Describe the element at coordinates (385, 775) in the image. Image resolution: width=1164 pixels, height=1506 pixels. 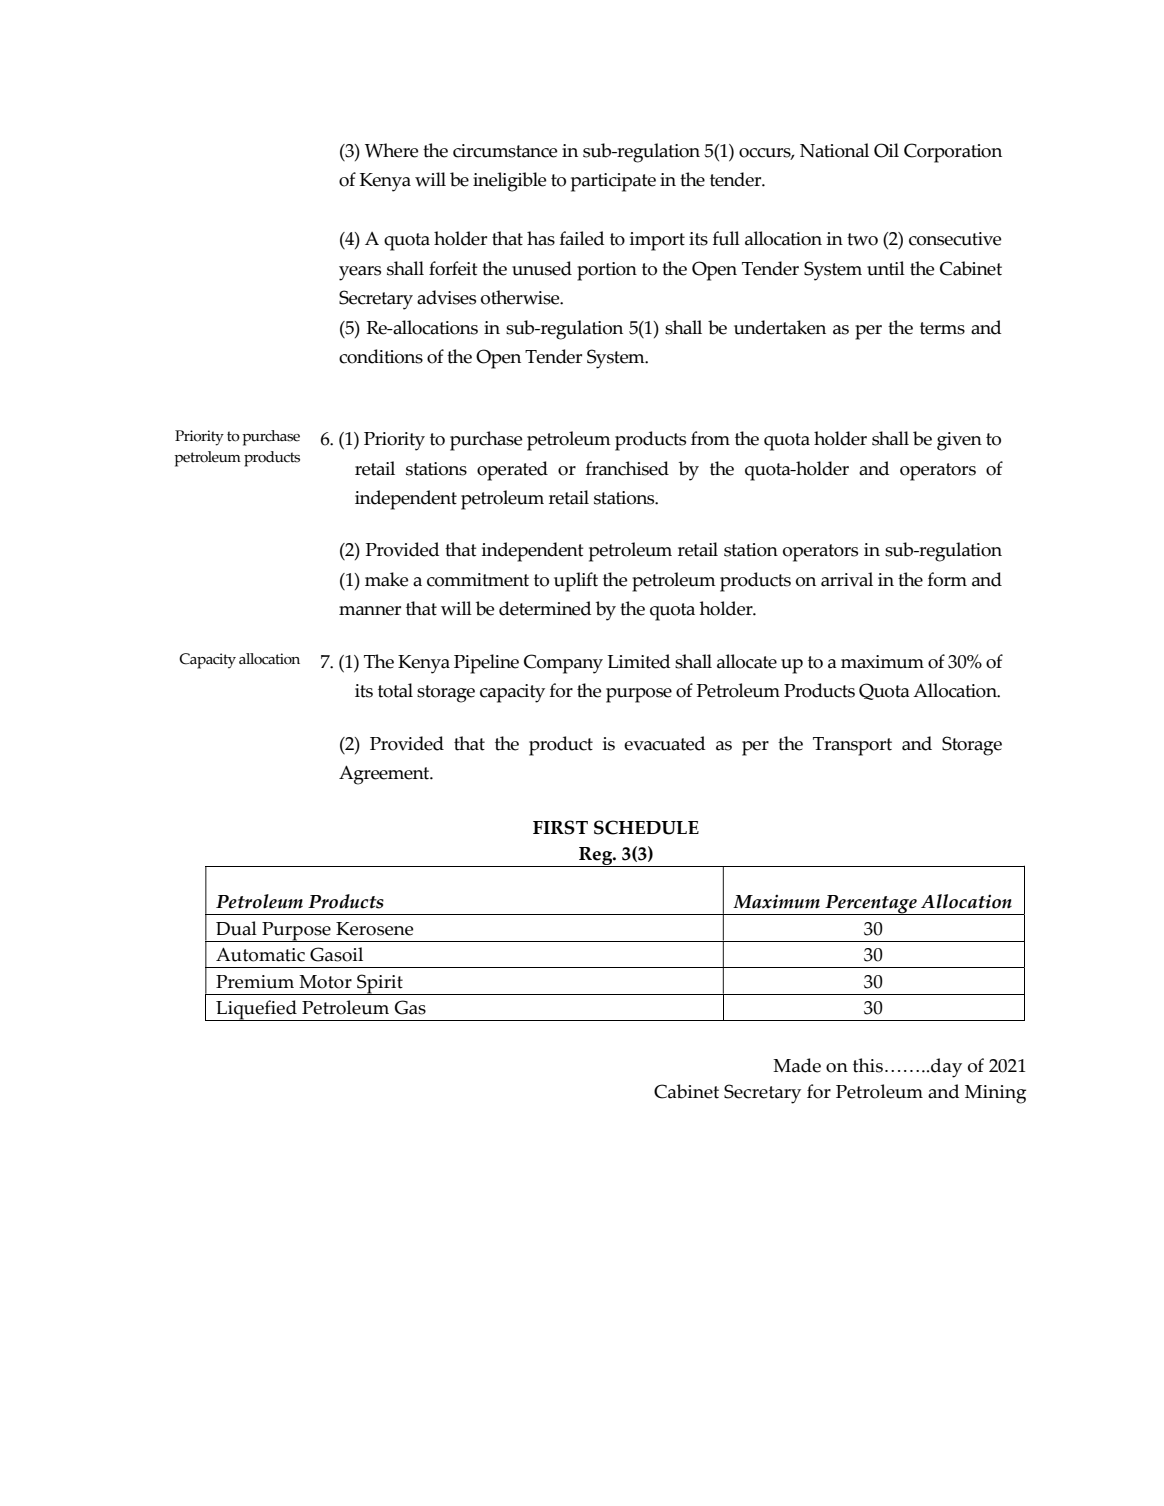
I see `Agreement` at that location.
